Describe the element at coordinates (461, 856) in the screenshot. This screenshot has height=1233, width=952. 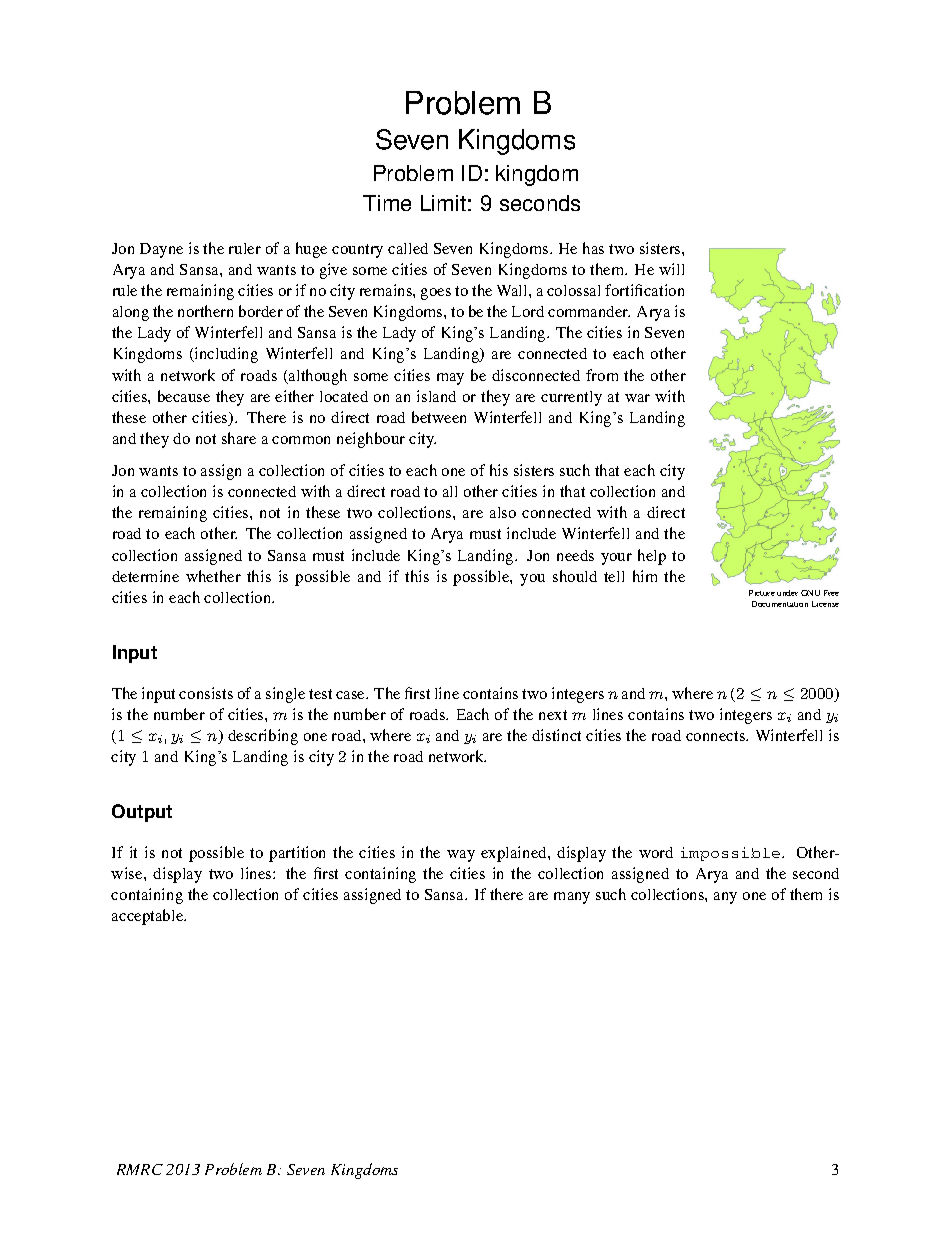
I see `way` at that location.
